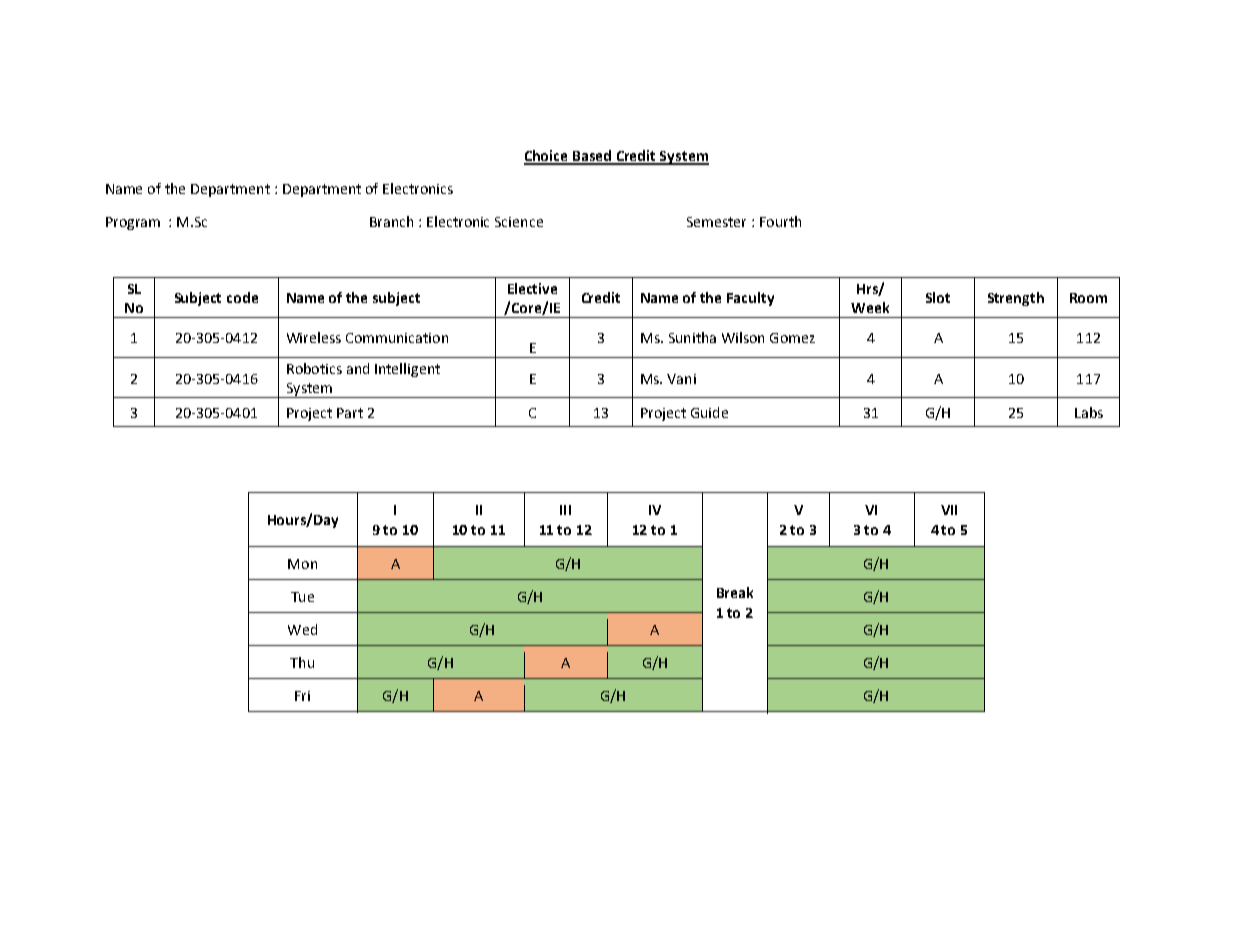  I want to click on Based, so click(592, 157).
